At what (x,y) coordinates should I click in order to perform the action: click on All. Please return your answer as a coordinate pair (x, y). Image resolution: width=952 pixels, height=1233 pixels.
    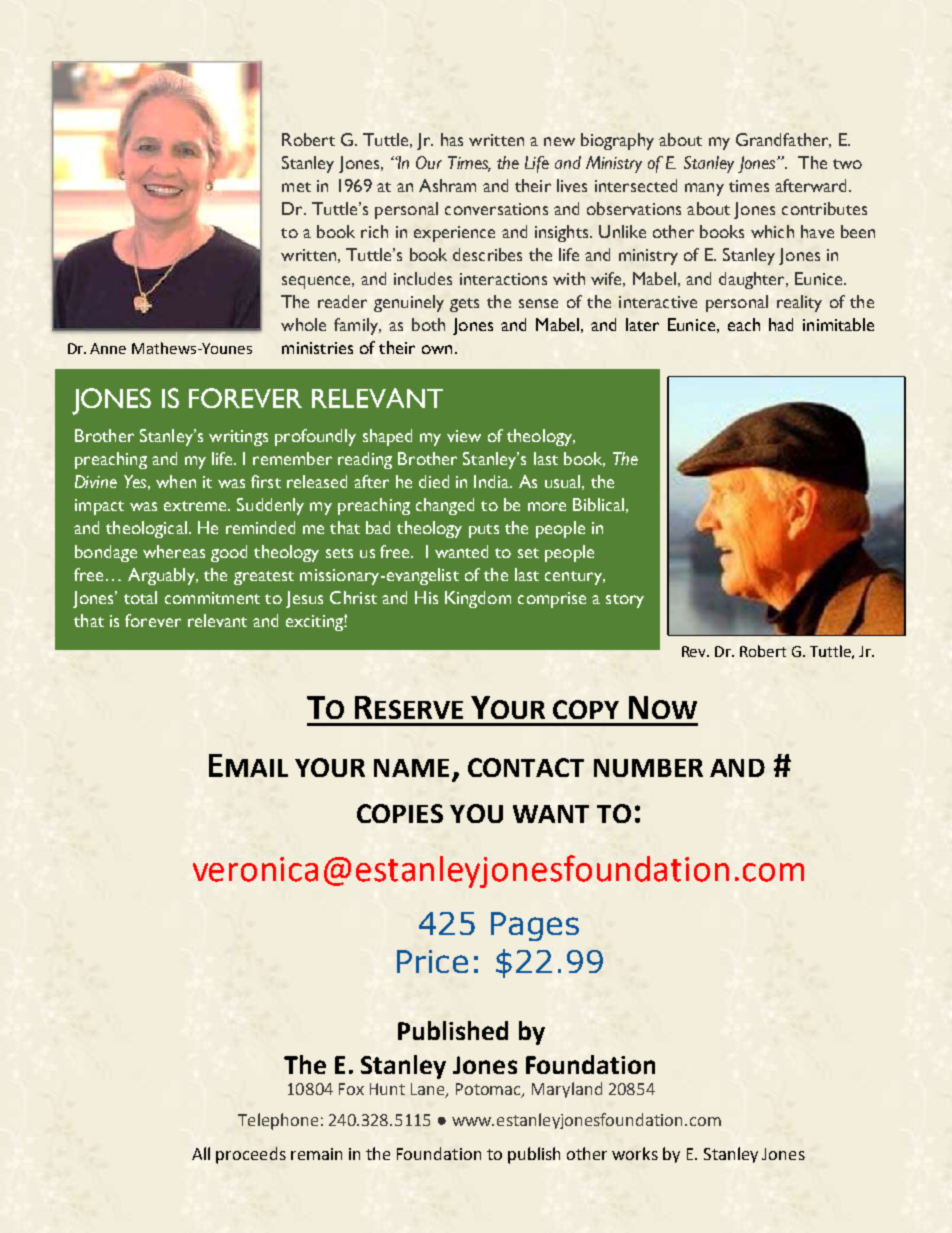
    Looking at the image, I should click on (201, 1153).
